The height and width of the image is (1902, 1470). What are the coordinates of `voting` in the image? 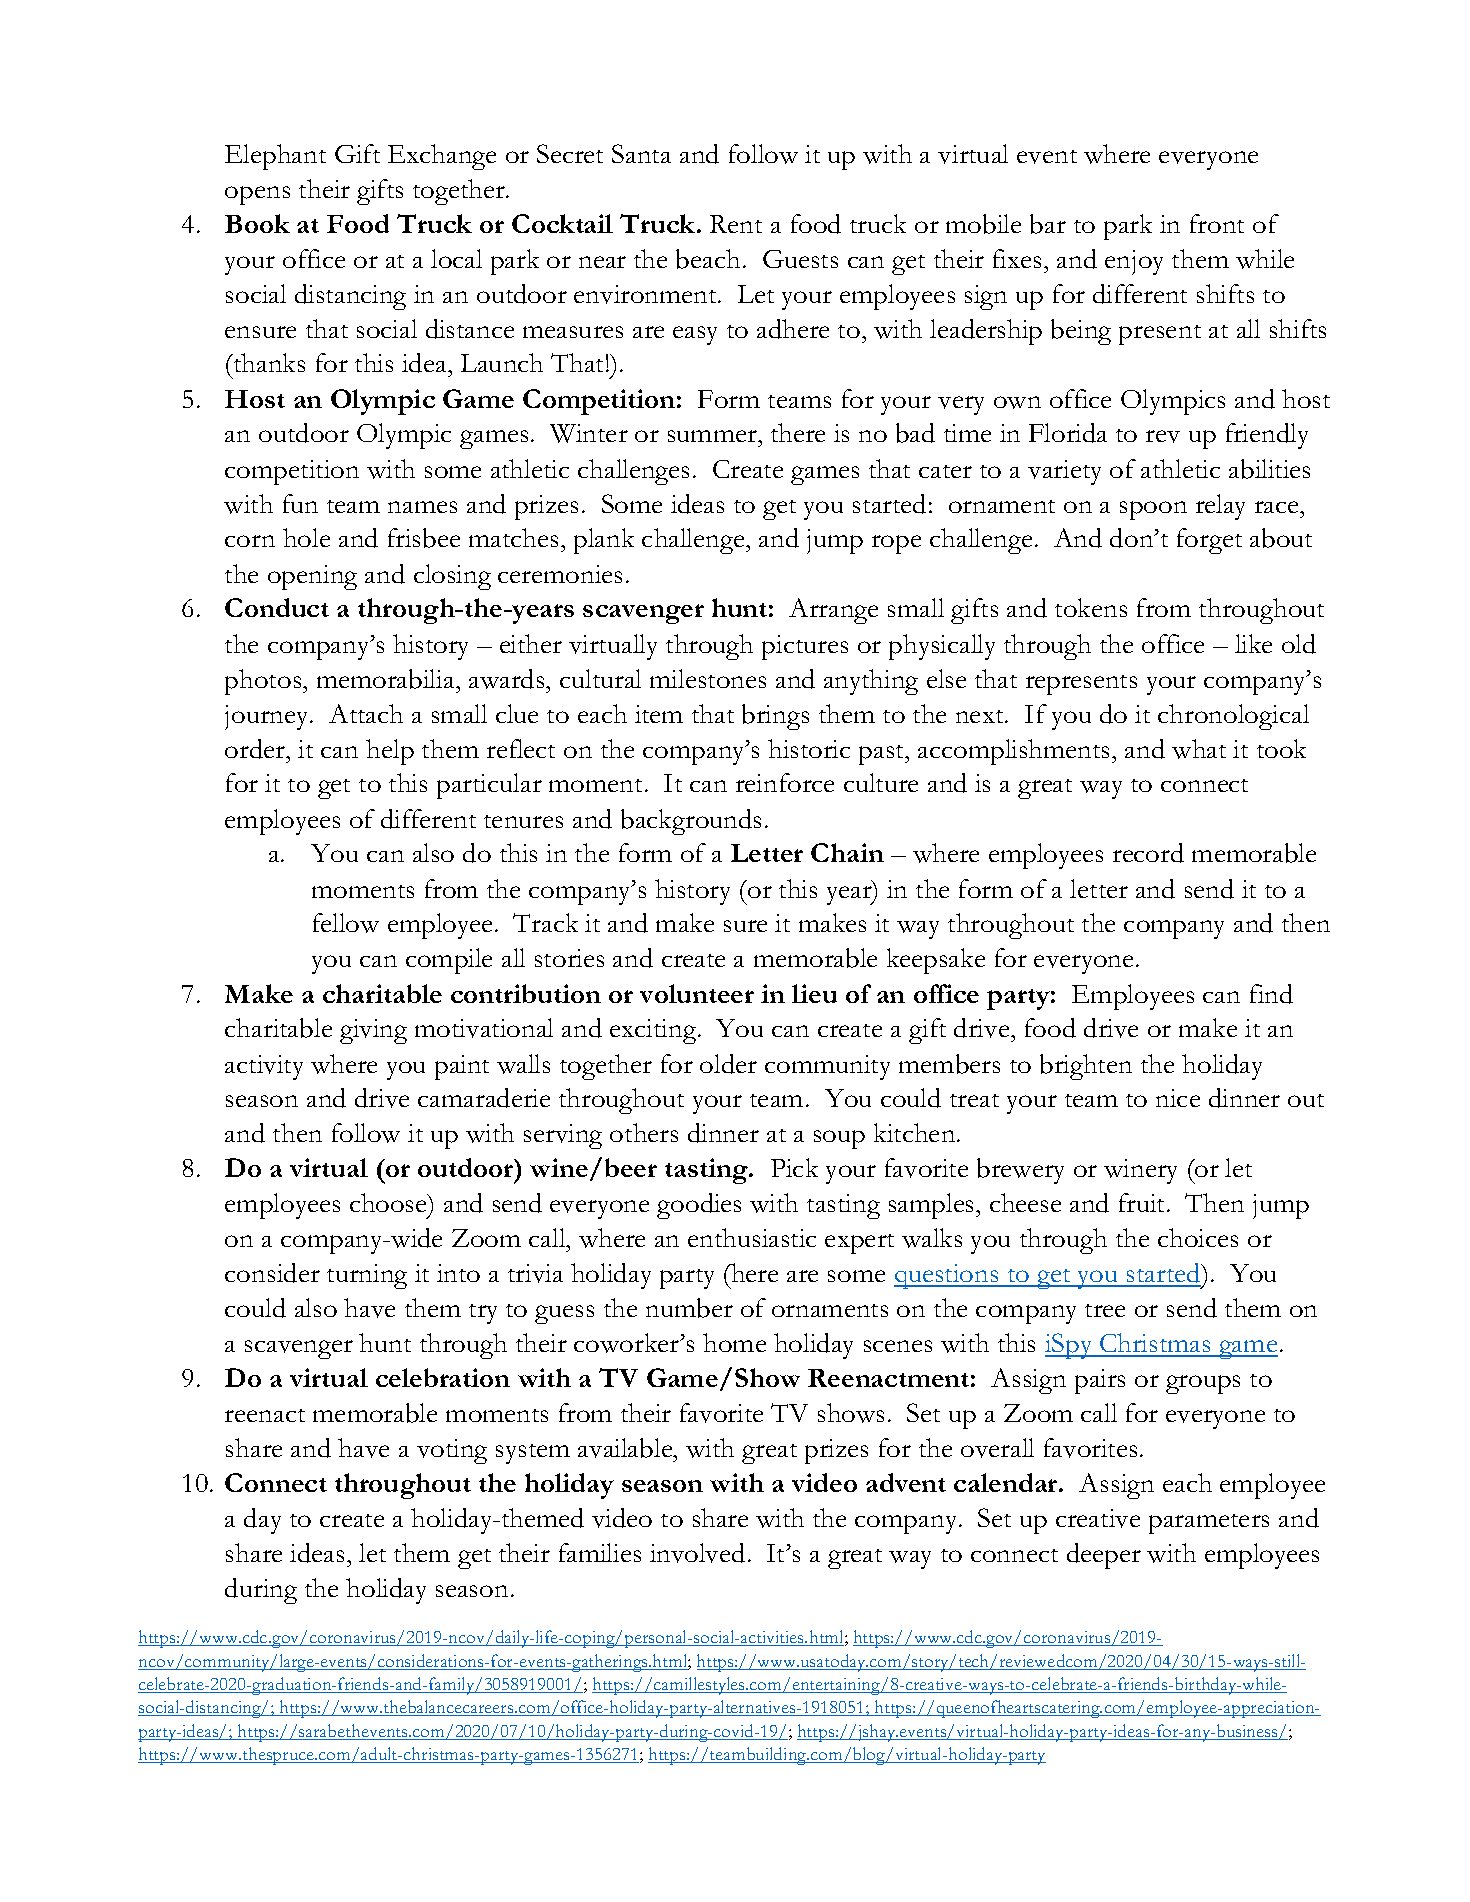 It's located at (452, 1451).
